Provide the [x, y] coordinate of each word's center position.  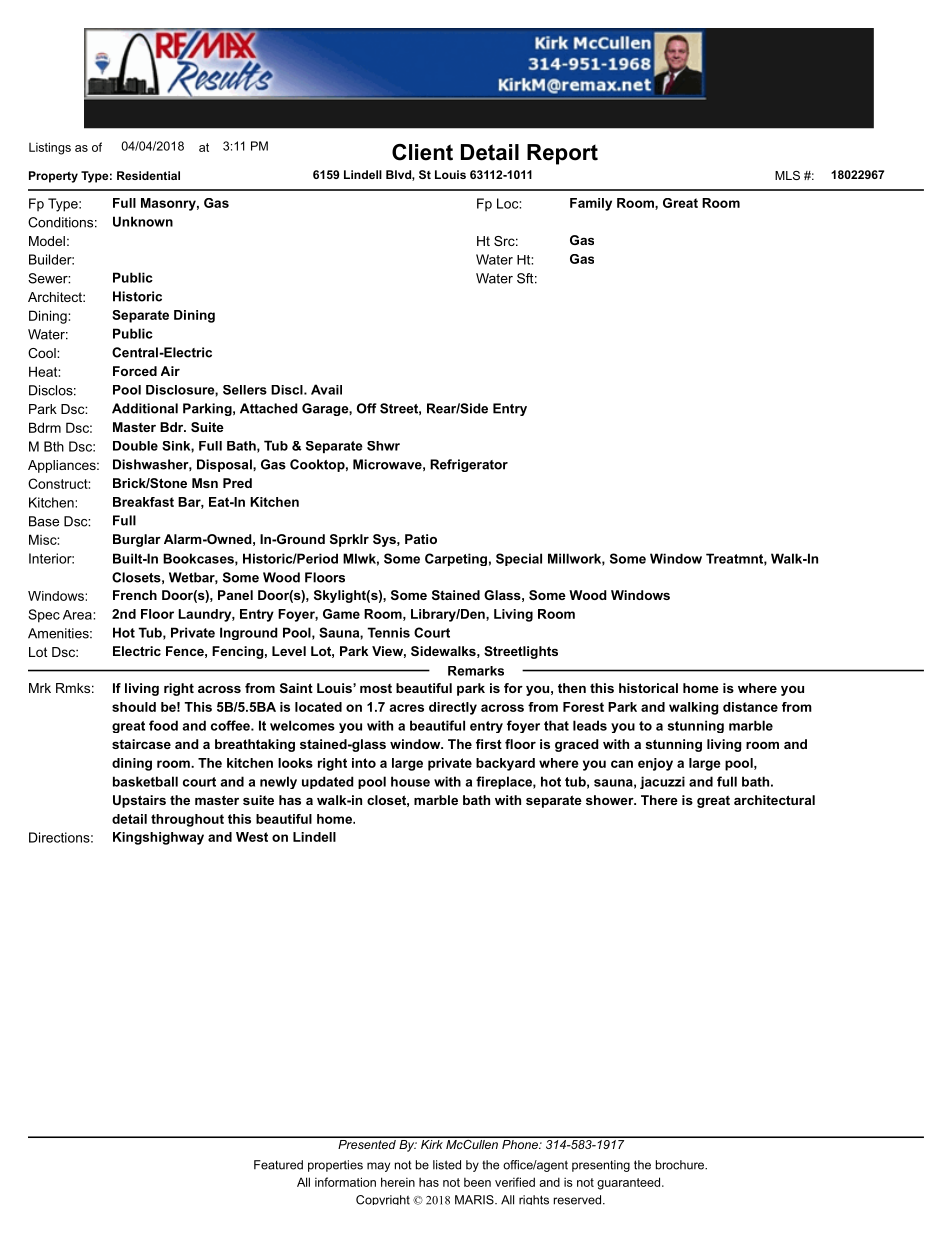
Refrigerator [469, 465]
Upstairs [139, 801]
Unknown [143, 221]
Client [422, 152]
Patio [421, 539]
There [659, 800]
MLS [787, 175]
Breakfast [143, 502]
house [410, 781]
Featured [278, 1165]
